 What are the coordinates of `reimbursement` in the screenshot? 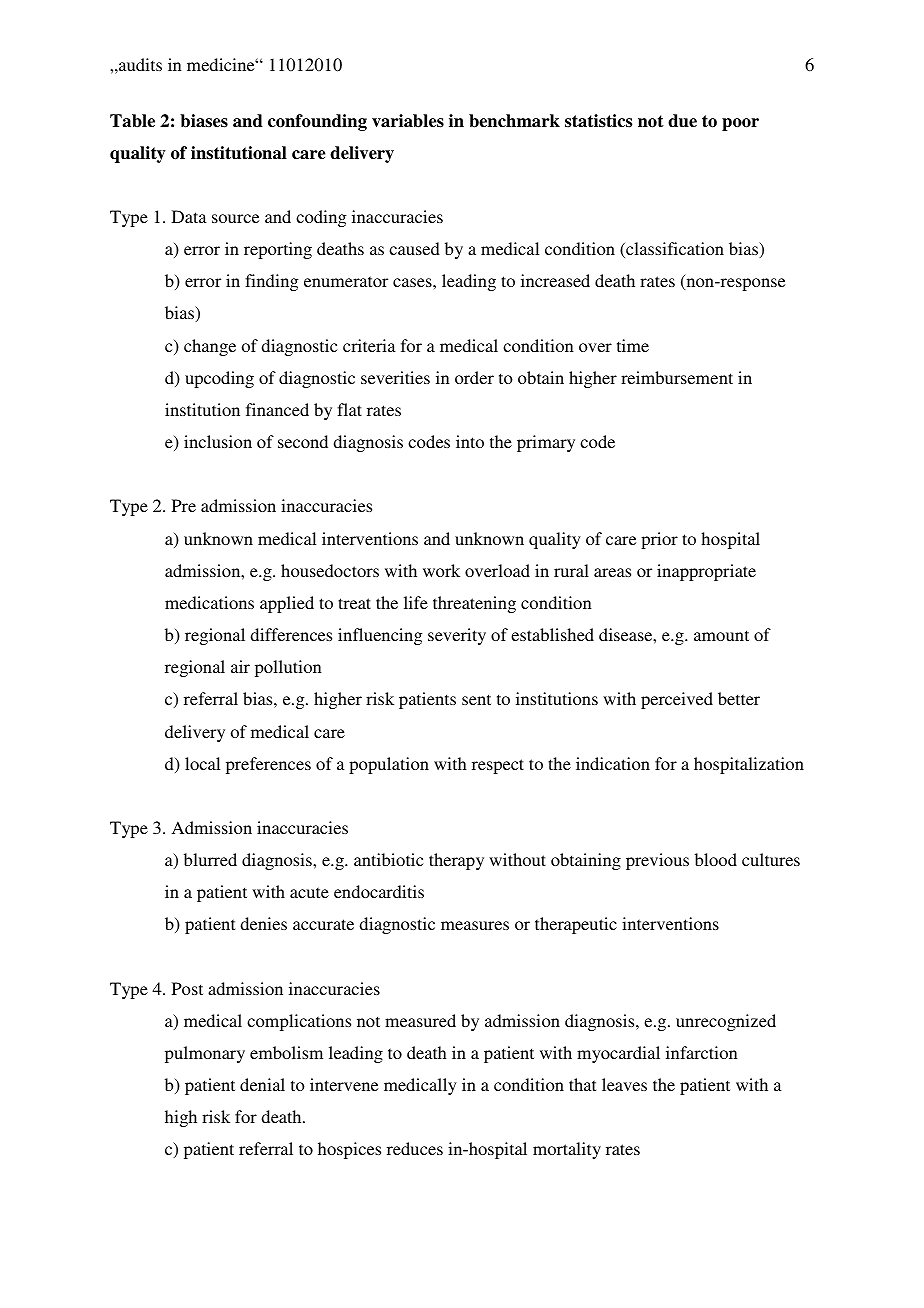 It's located at (677, 377).
